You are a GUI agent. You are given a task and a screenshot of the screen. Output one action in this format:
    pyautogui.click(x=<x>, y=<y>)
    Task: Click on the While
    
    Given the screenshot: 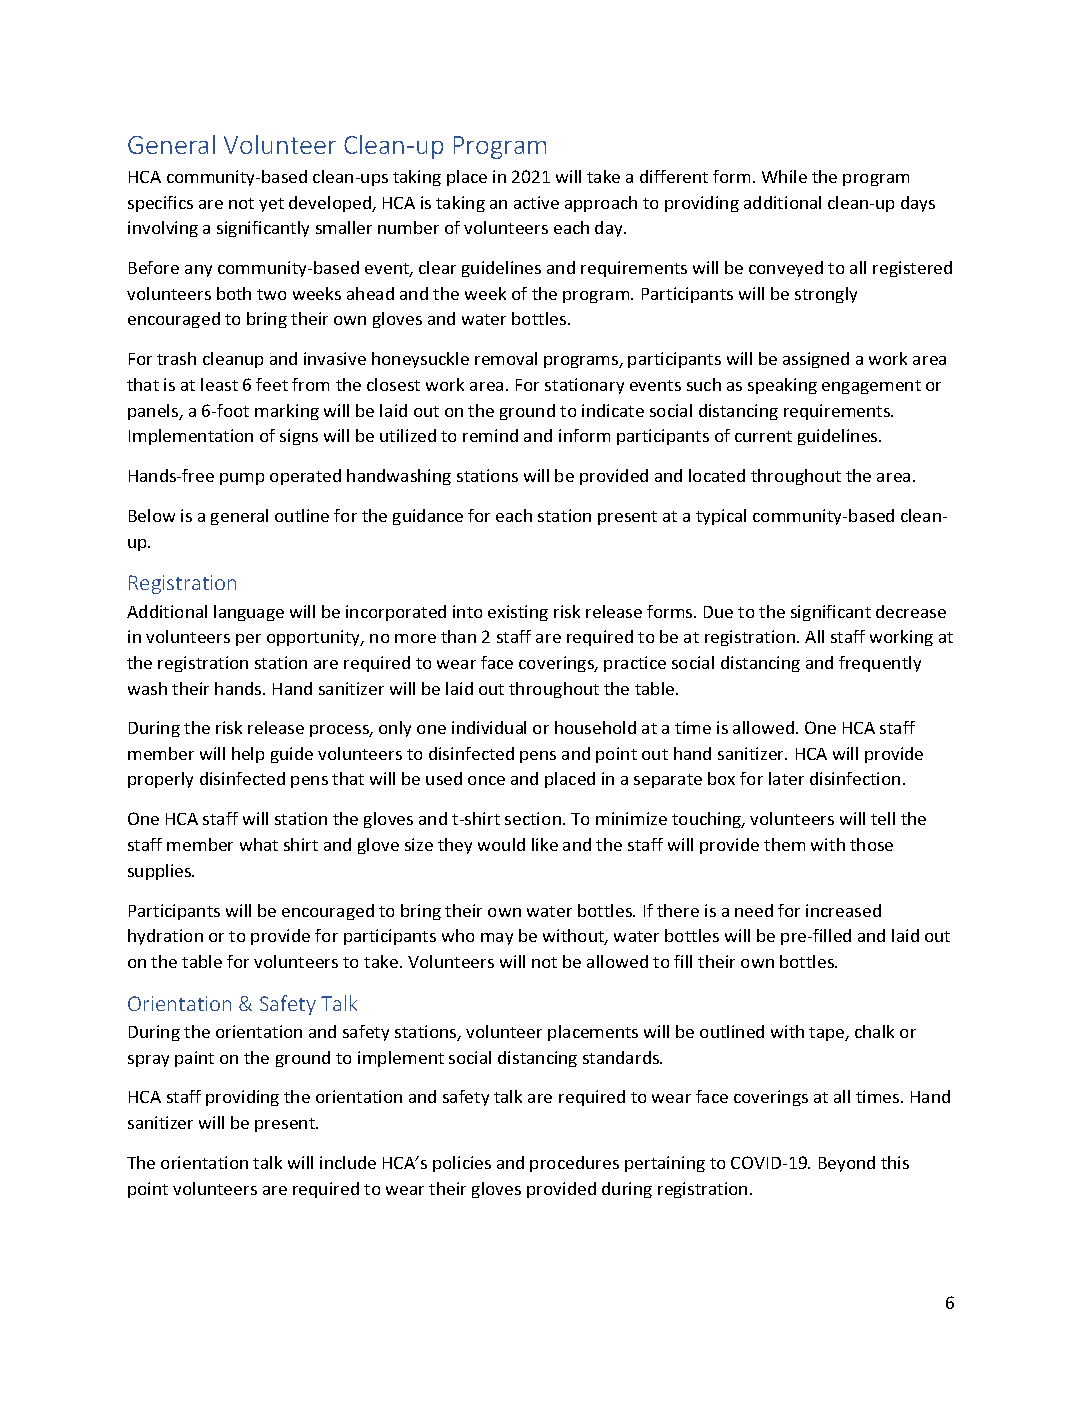 What is the action you would take?
    pyautogui.click(x=784, y=176)
